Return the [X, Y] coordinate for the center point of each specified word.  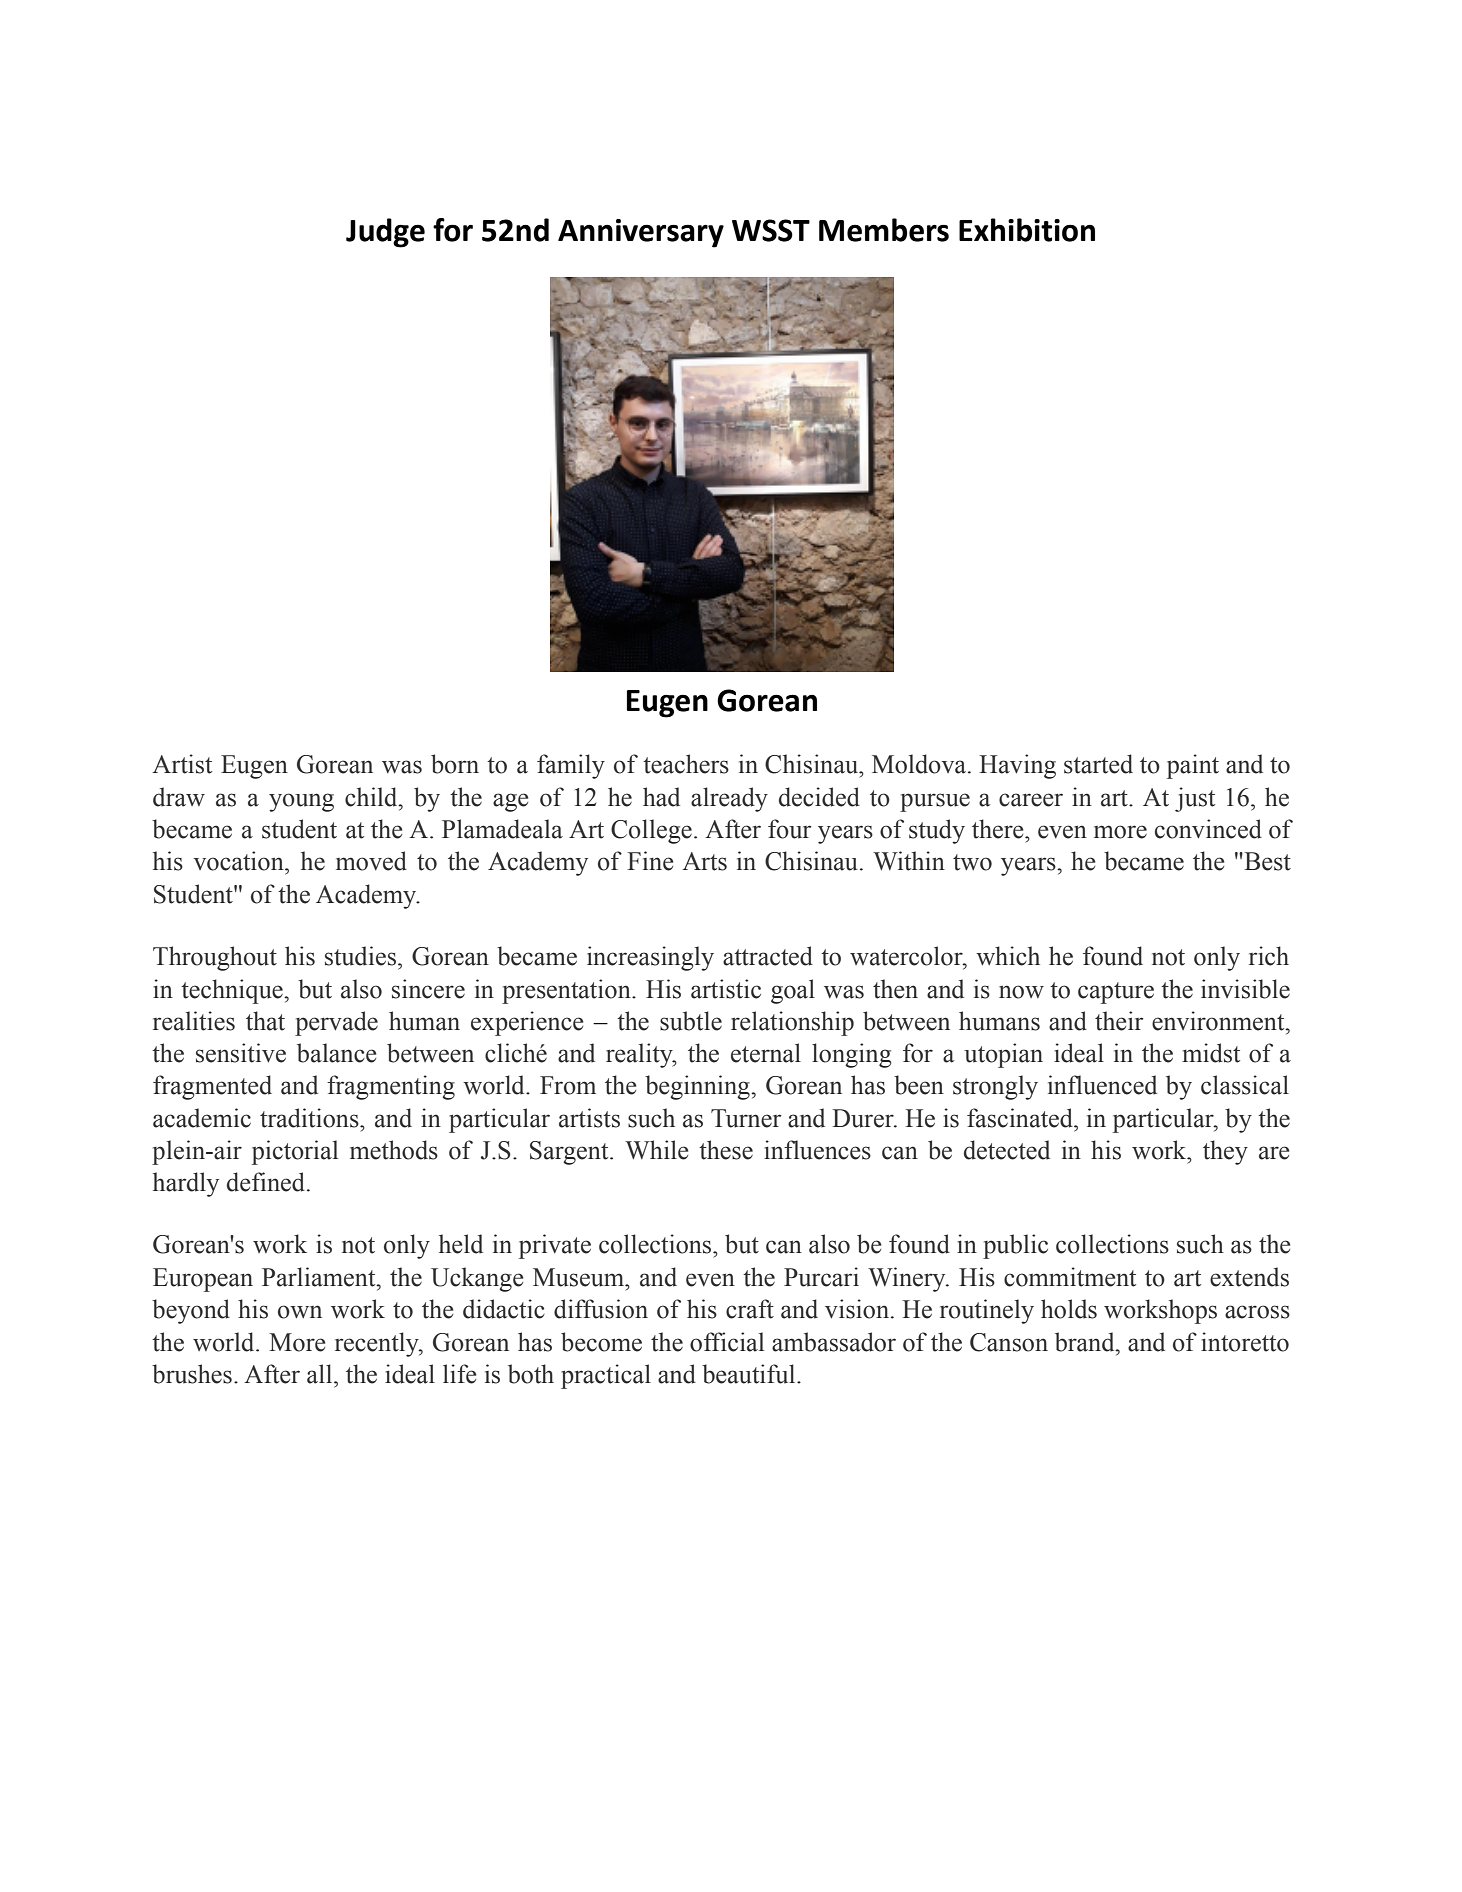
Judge [385, 233]
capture [1116, 993]
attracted [768, 956]
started [1098, 764]
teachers [686, 764]
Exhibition [1027, 230]
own [300, 1312]
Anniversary [641, 233]
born [455, 764]
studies [360, 956]
